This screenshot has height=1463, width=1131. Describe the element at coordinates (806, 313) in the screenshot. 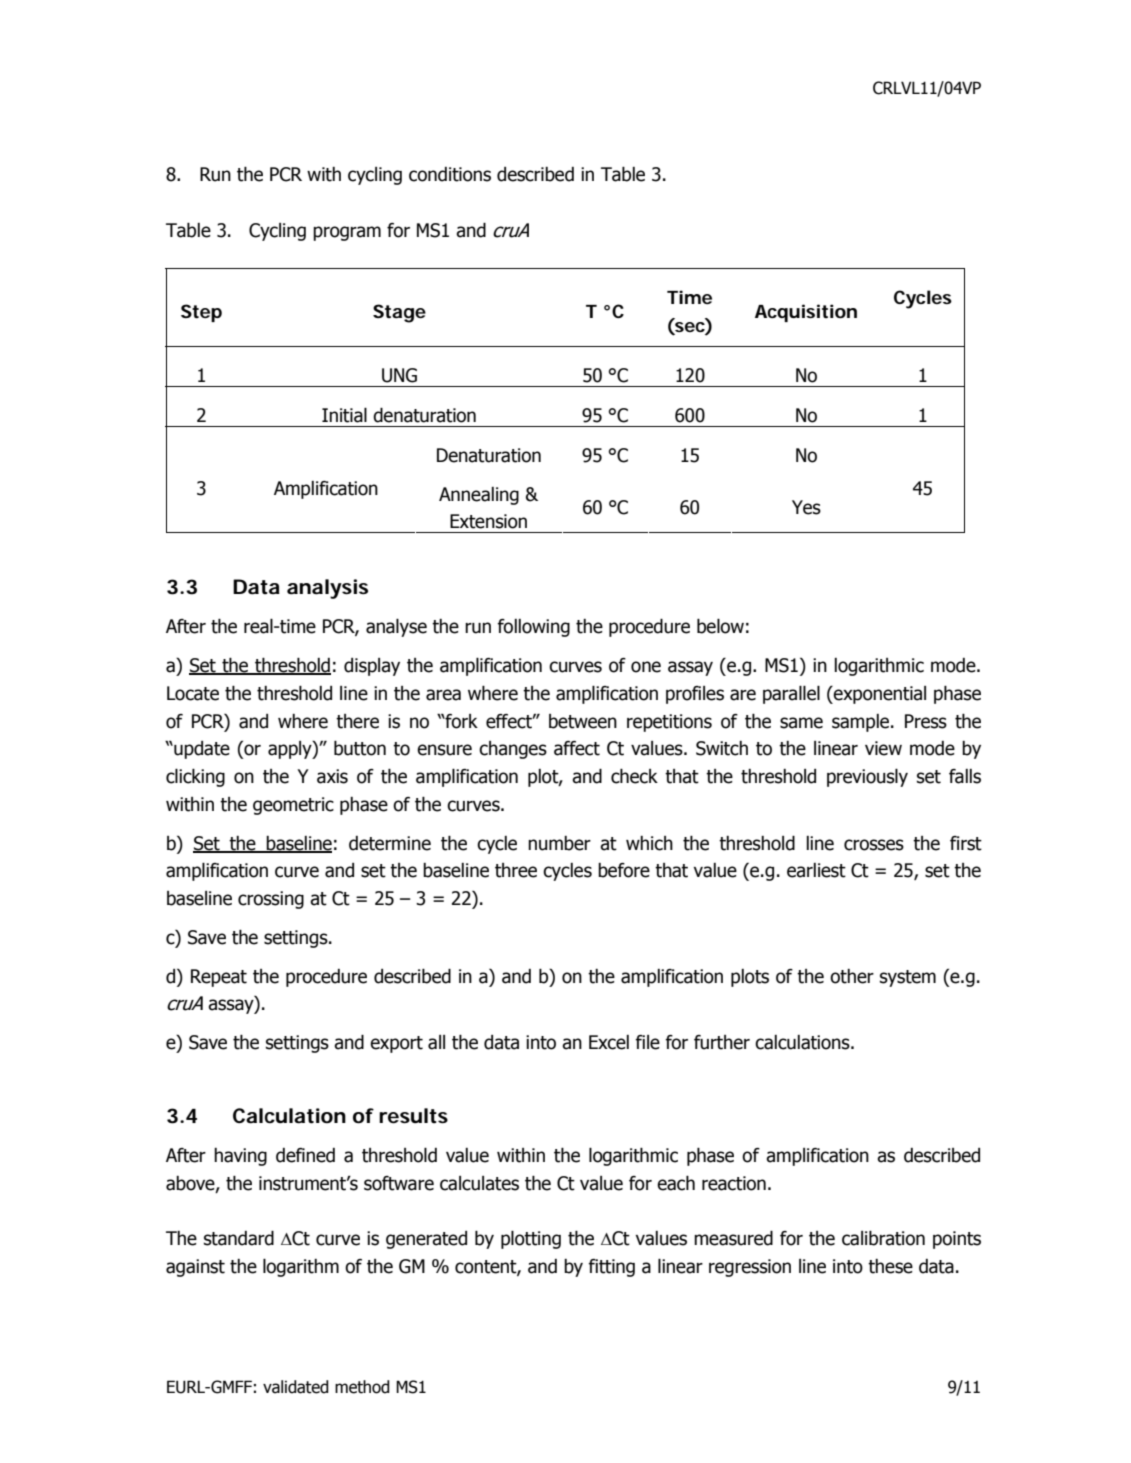

I see `Acquisition` at that location.
